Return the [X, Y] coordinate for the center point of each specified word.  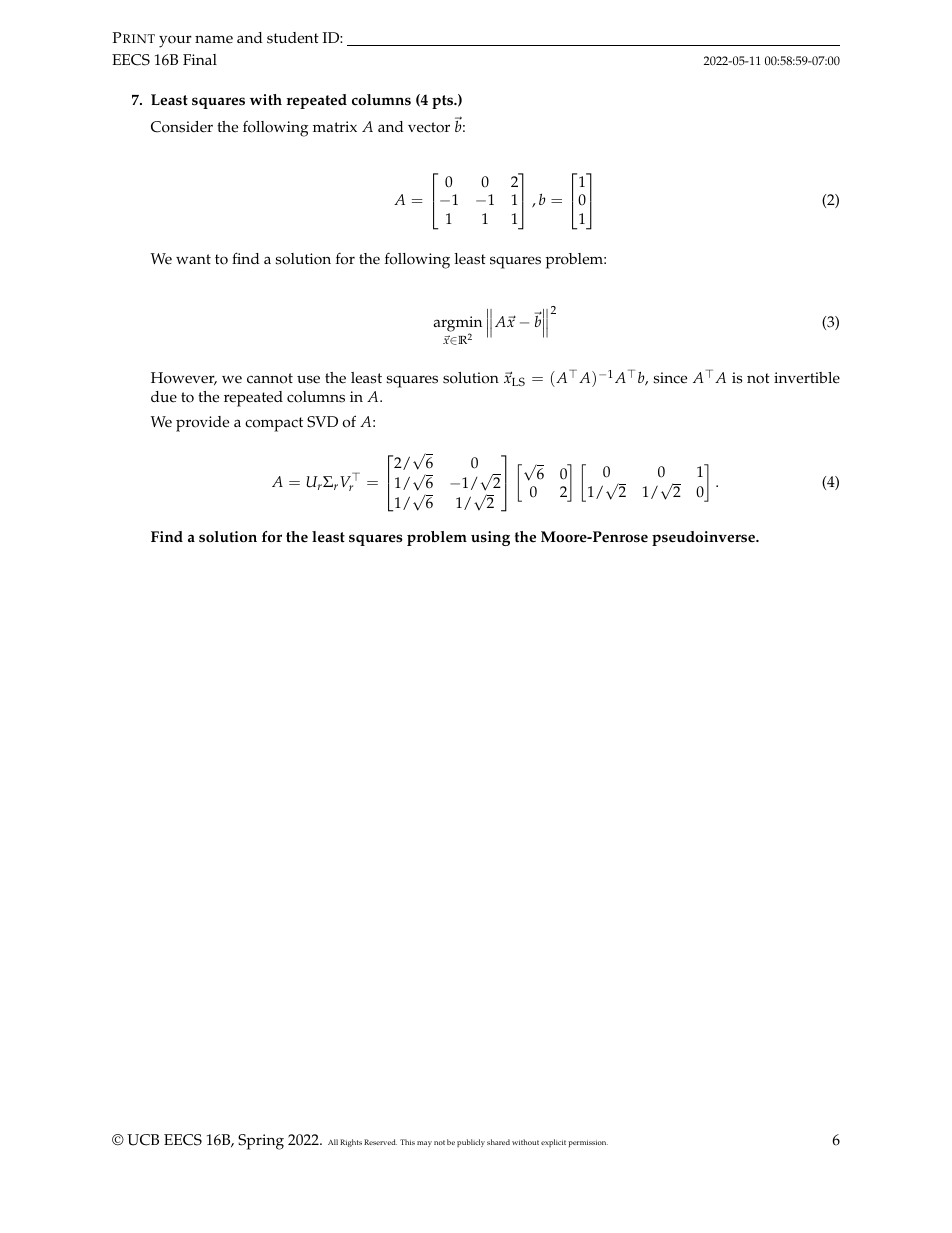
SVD [322, 422]
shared [498, 1142]
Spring [261, 1142]
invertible [807, 378]
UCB [143, 1140]
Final [200, 59]
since [670, 378]
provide [202, 424]
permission [588, 1143]
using [490, 538]
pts [444, 102]
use [308, 379]
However [184, 378]
